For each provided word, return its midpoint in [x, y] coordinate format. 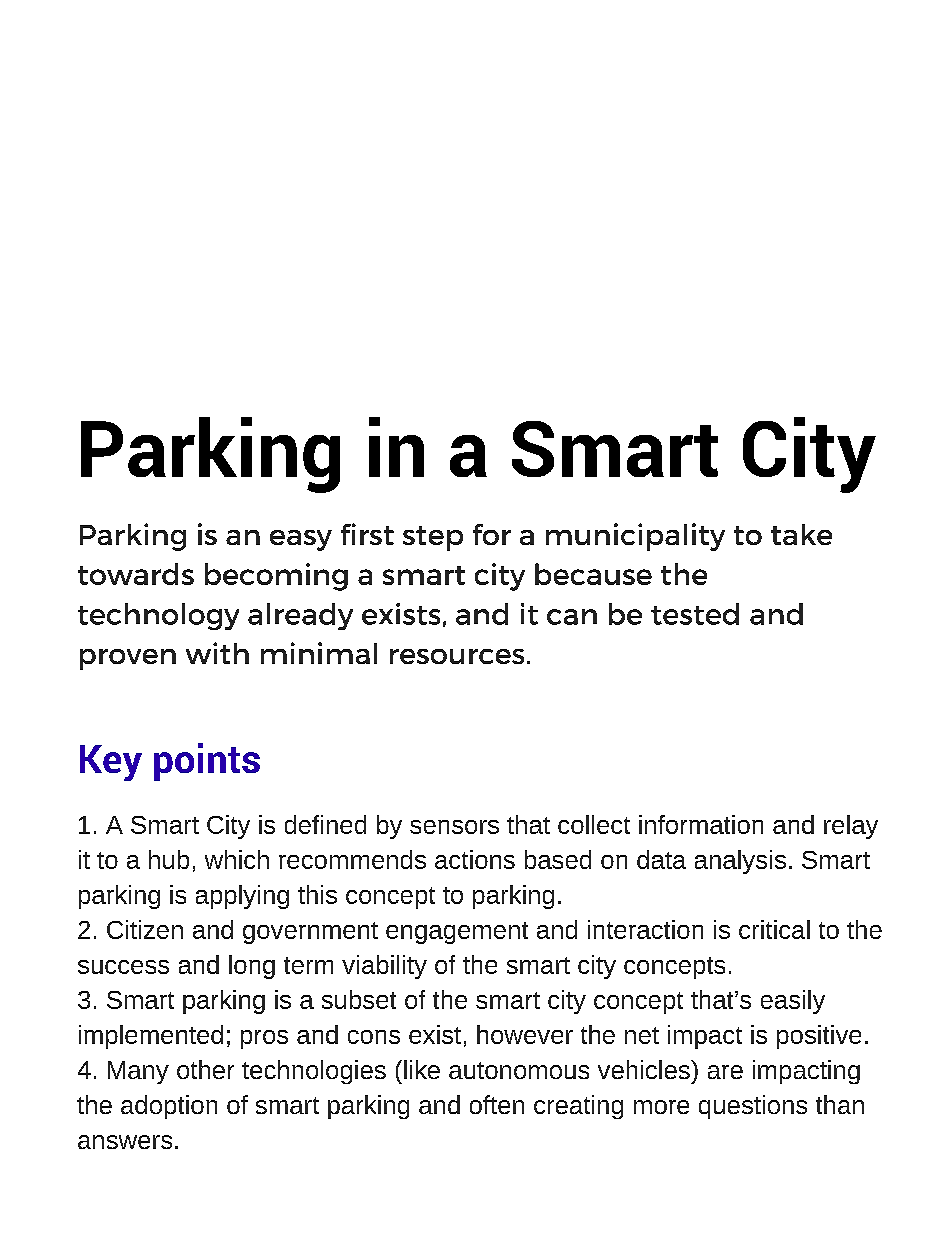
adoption [169, 1107]
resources [457, 656]
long [252, 967]
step [433, 538]
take [801, 534]
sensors [454, 827]
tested [695, 614]
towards [136, 574]
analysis [740, 862]
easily [793, 1002]
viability [384, 967]
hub [169, 859]
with [217, 653]
